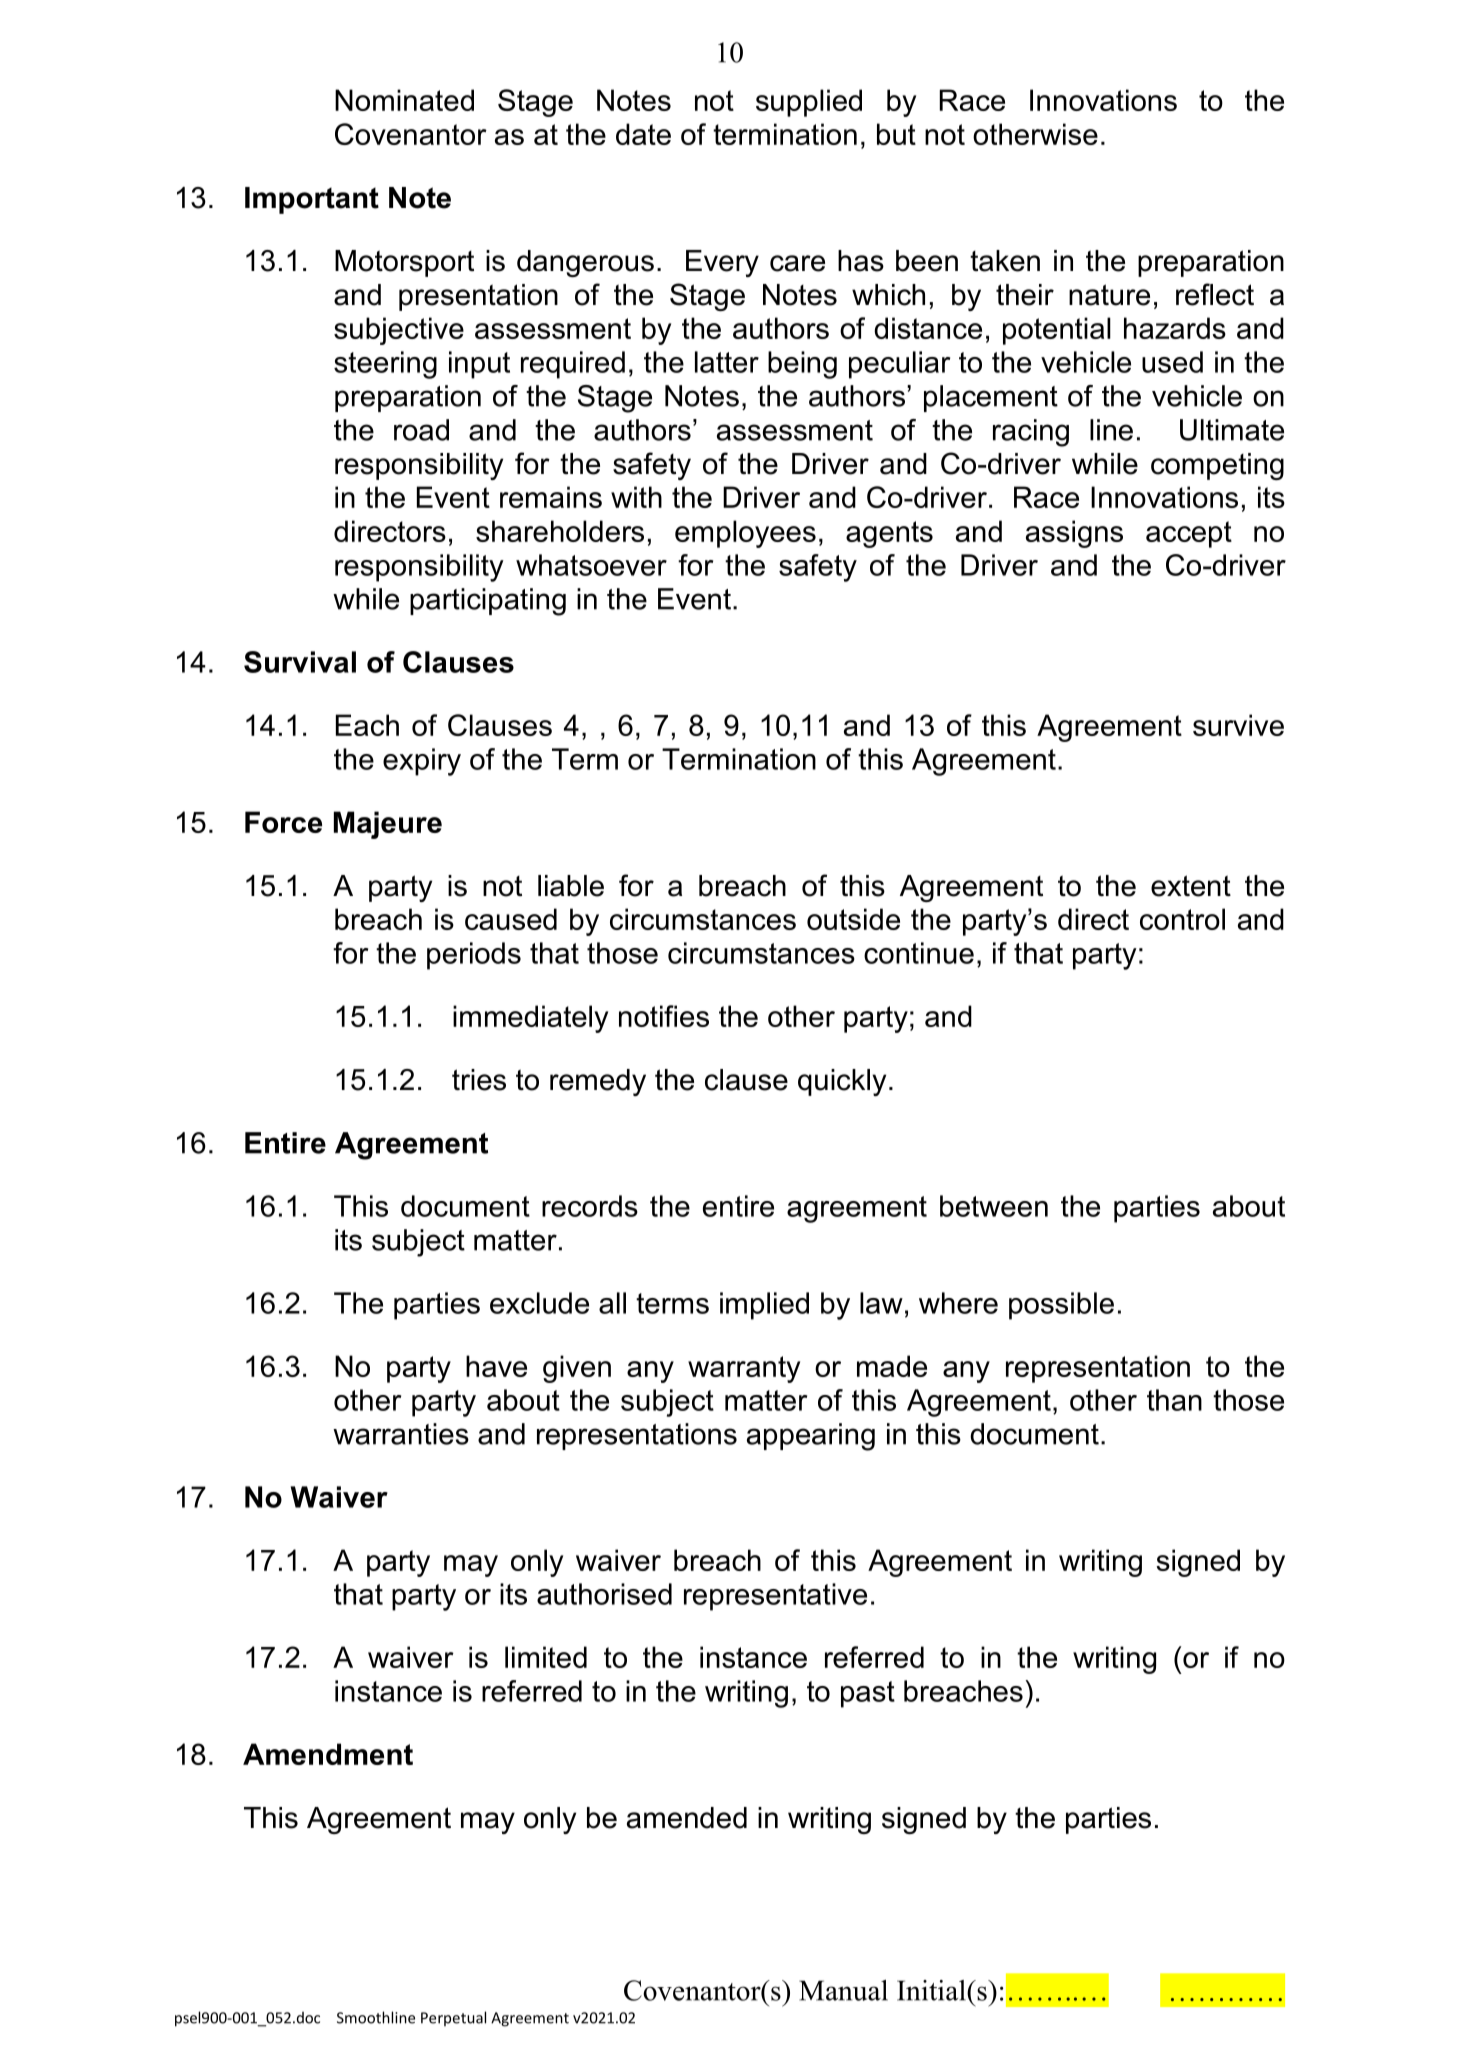 The height and width of the screenshot is (2063, 1459). I want to click on Manual, so click(843, 1990).
